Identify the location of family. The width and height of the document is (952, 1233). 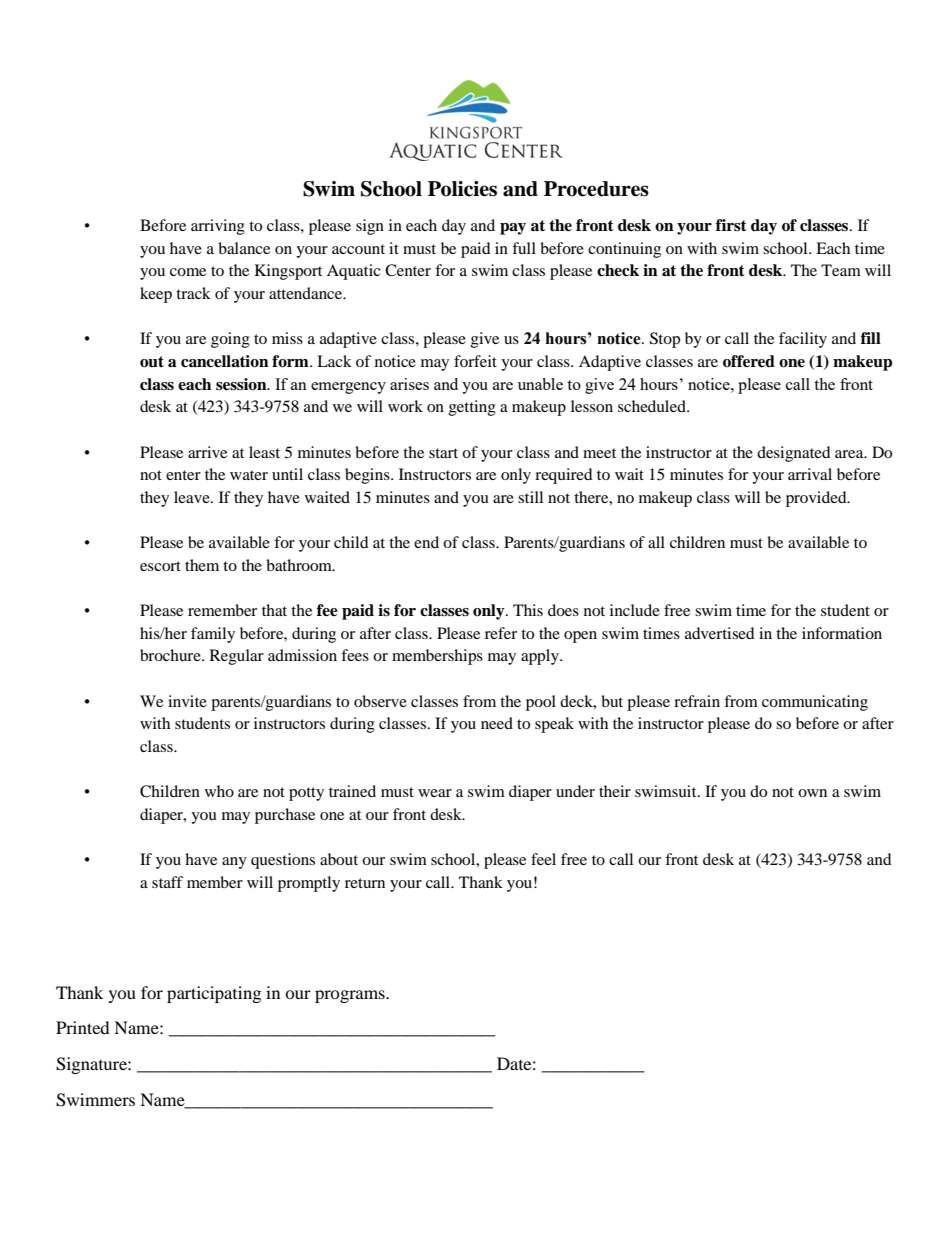
(213, 635).
